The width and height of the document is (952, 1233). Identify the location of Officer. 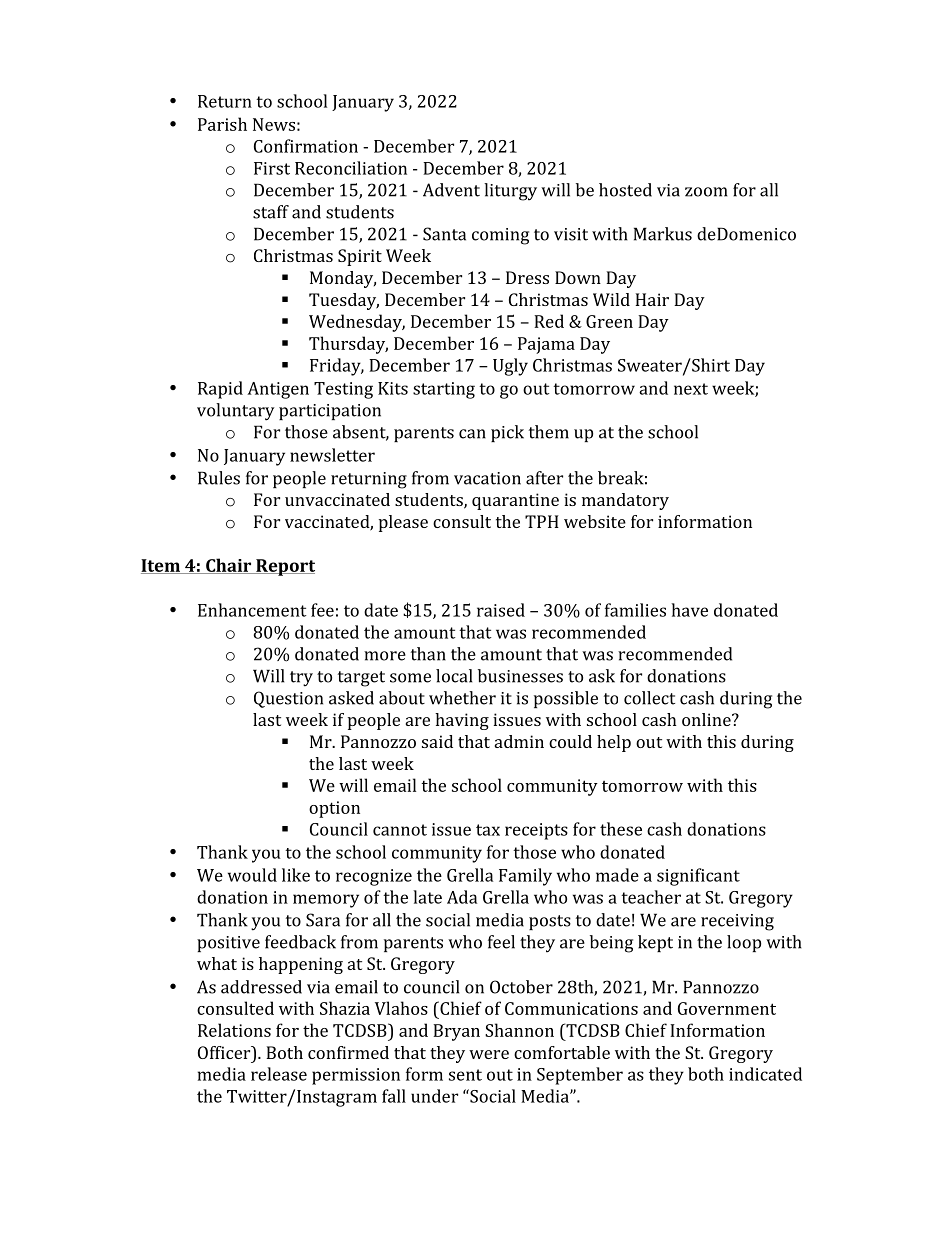
(225, 1052).
